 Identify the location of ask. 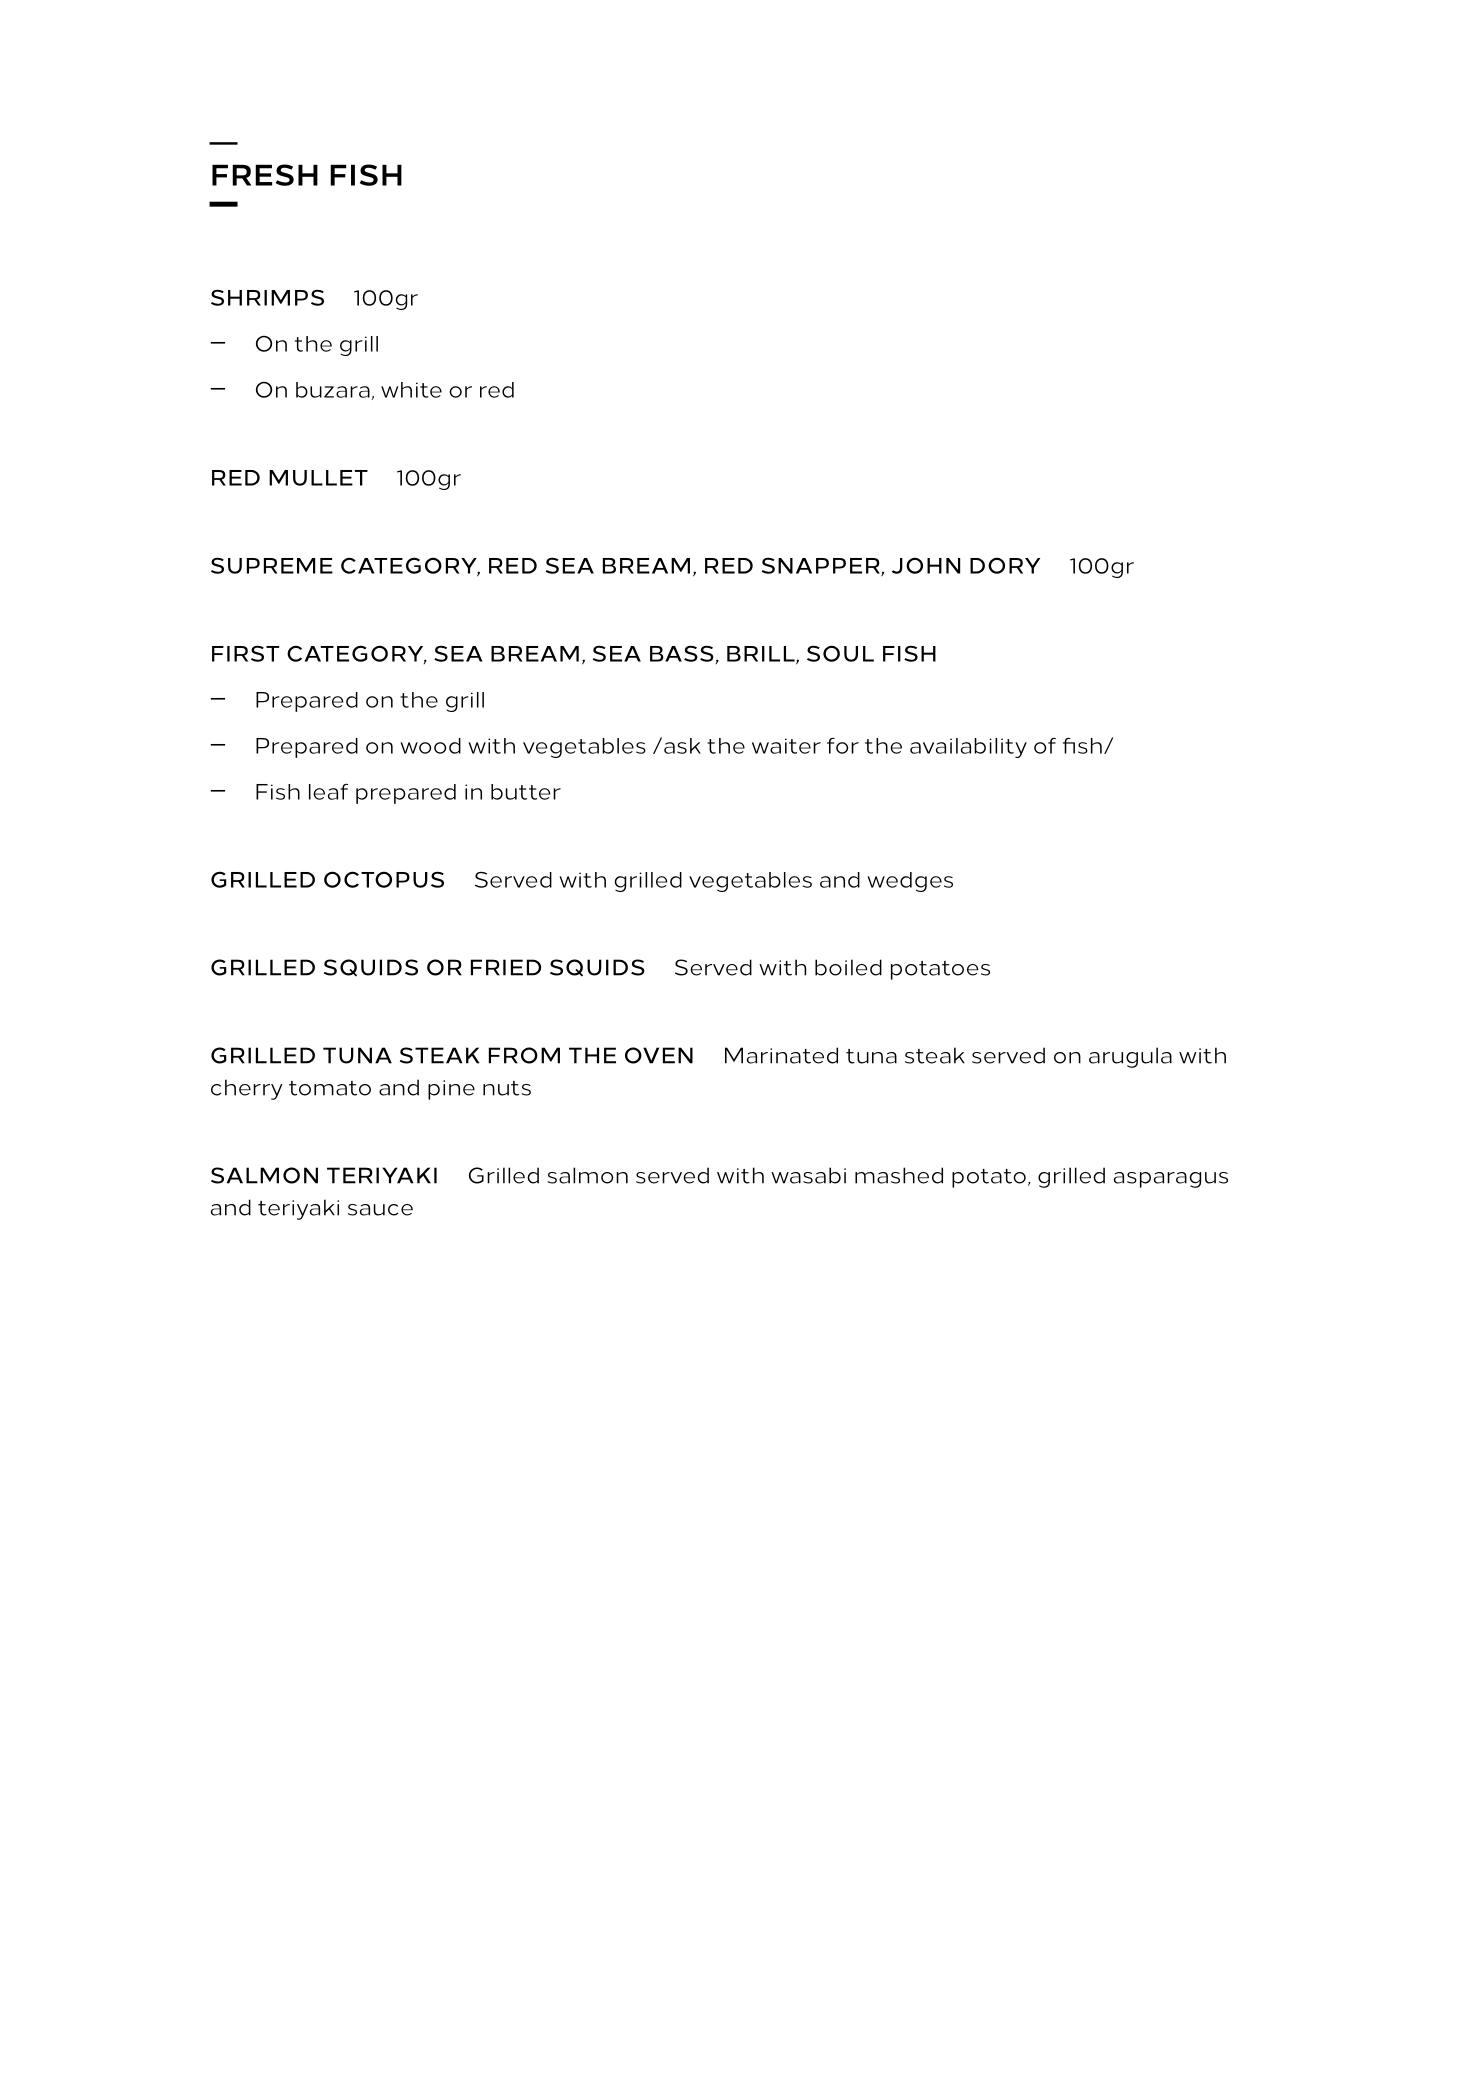
(682, 746).
